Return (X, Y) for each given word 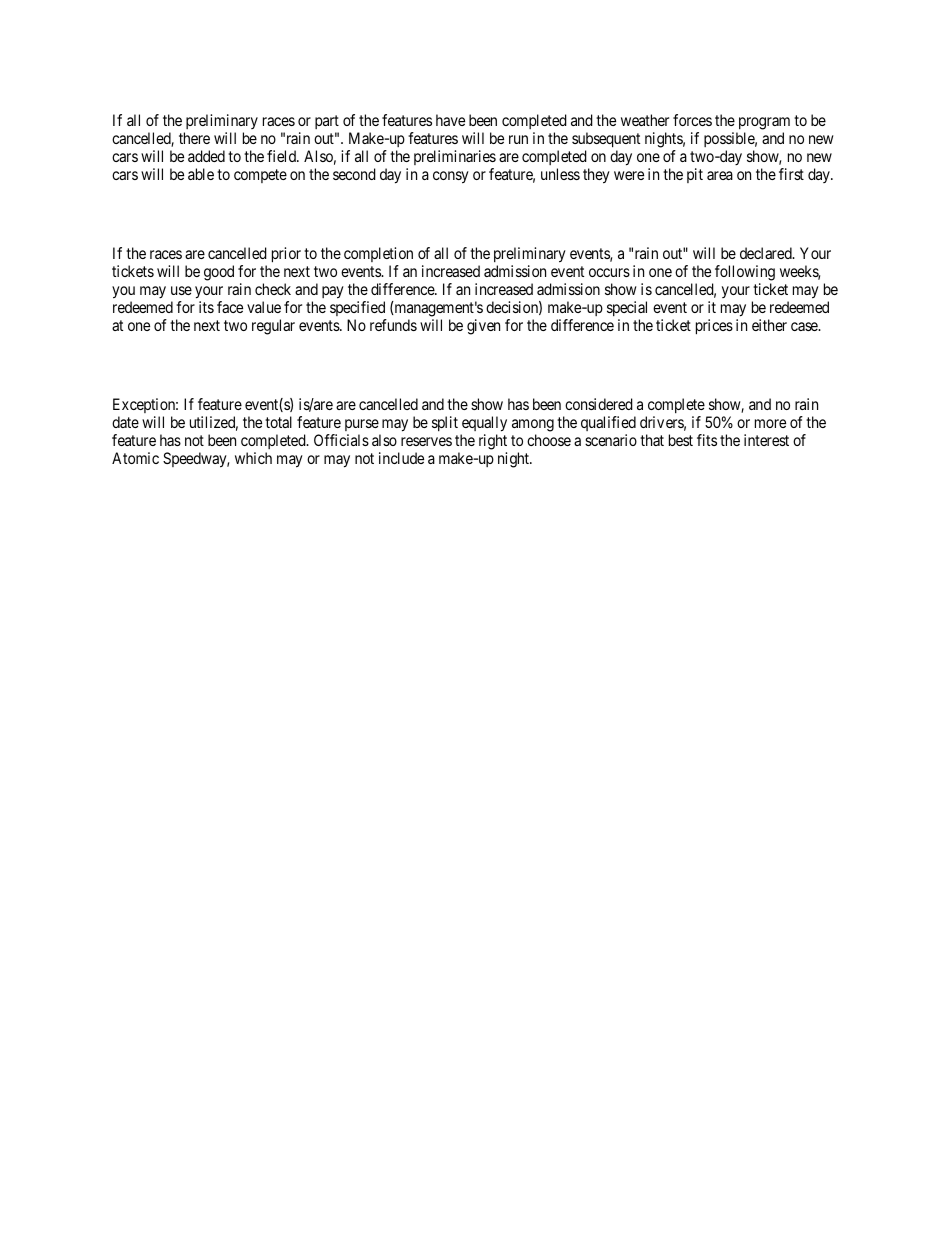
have (450, 120)
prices (714, 327)
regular (273, 327)
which (253, 458)
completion (378, 256)
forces (692, 120)
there (194, 138)
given (483, 327)
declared (767, 253)
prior (286, 255)
